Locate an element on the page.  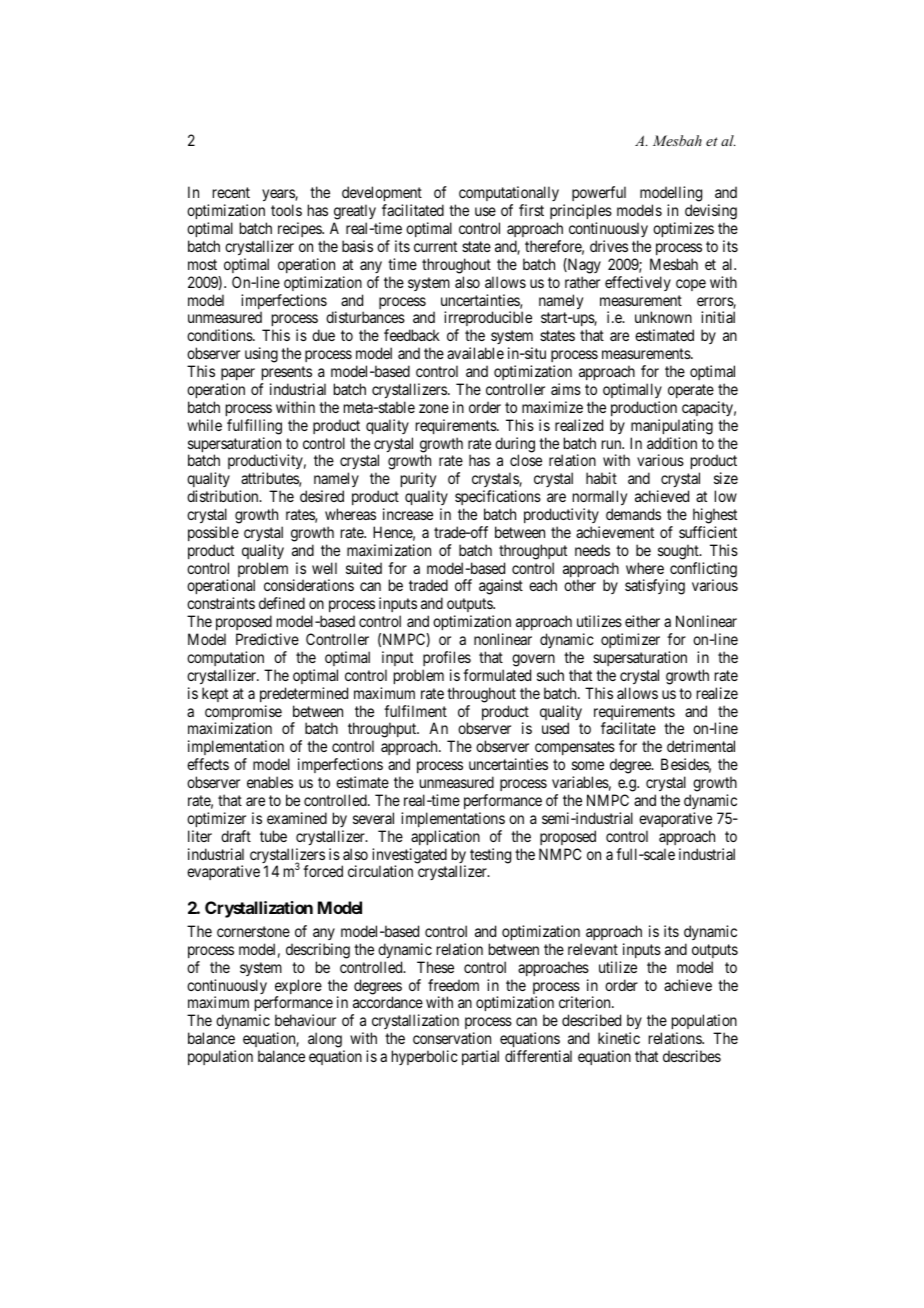
tools is located at coordinates (286, 210).
